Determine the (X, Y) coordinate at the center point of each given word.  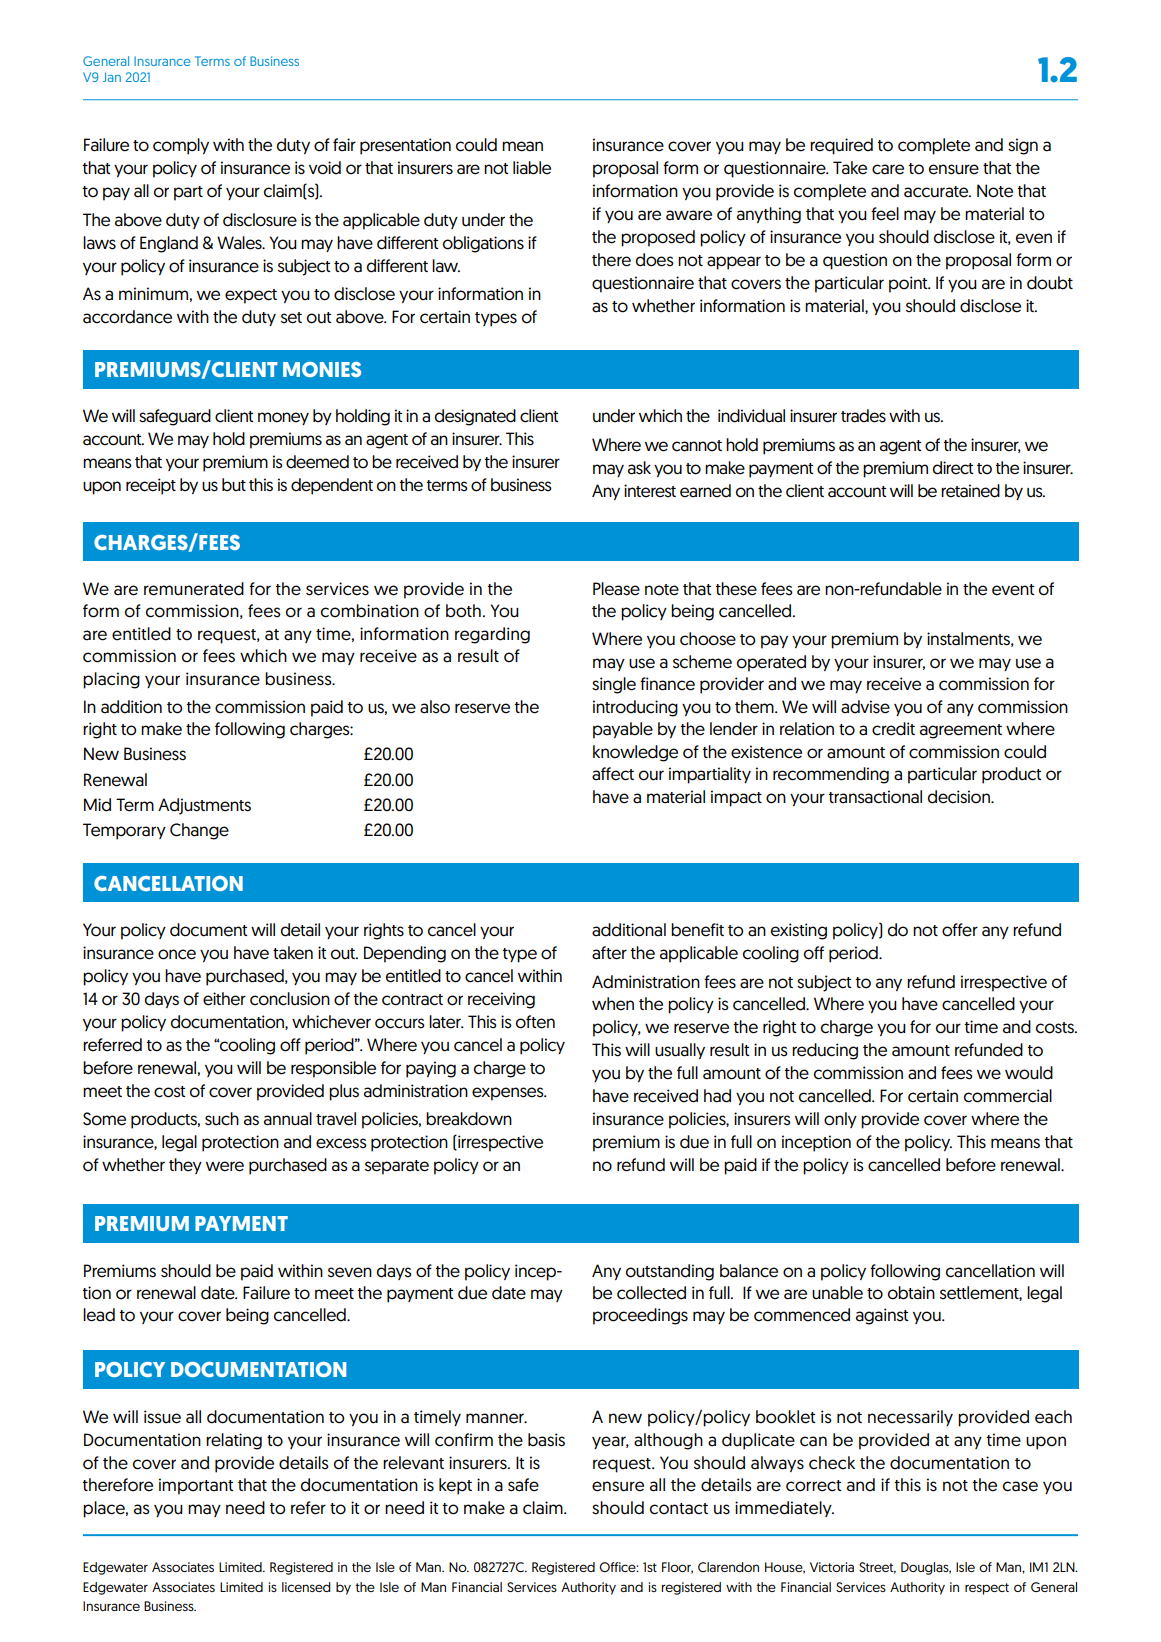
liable (532, 168)
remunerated (194, 589)
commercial (1008, 1096)
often (535, 1022)
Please (616, 589)
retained (970, 491)
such (222, 1119)
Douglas (926, 1568)
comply (181, 146)
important (196, 1486)
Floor (677, 1568)
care (888, 169)
